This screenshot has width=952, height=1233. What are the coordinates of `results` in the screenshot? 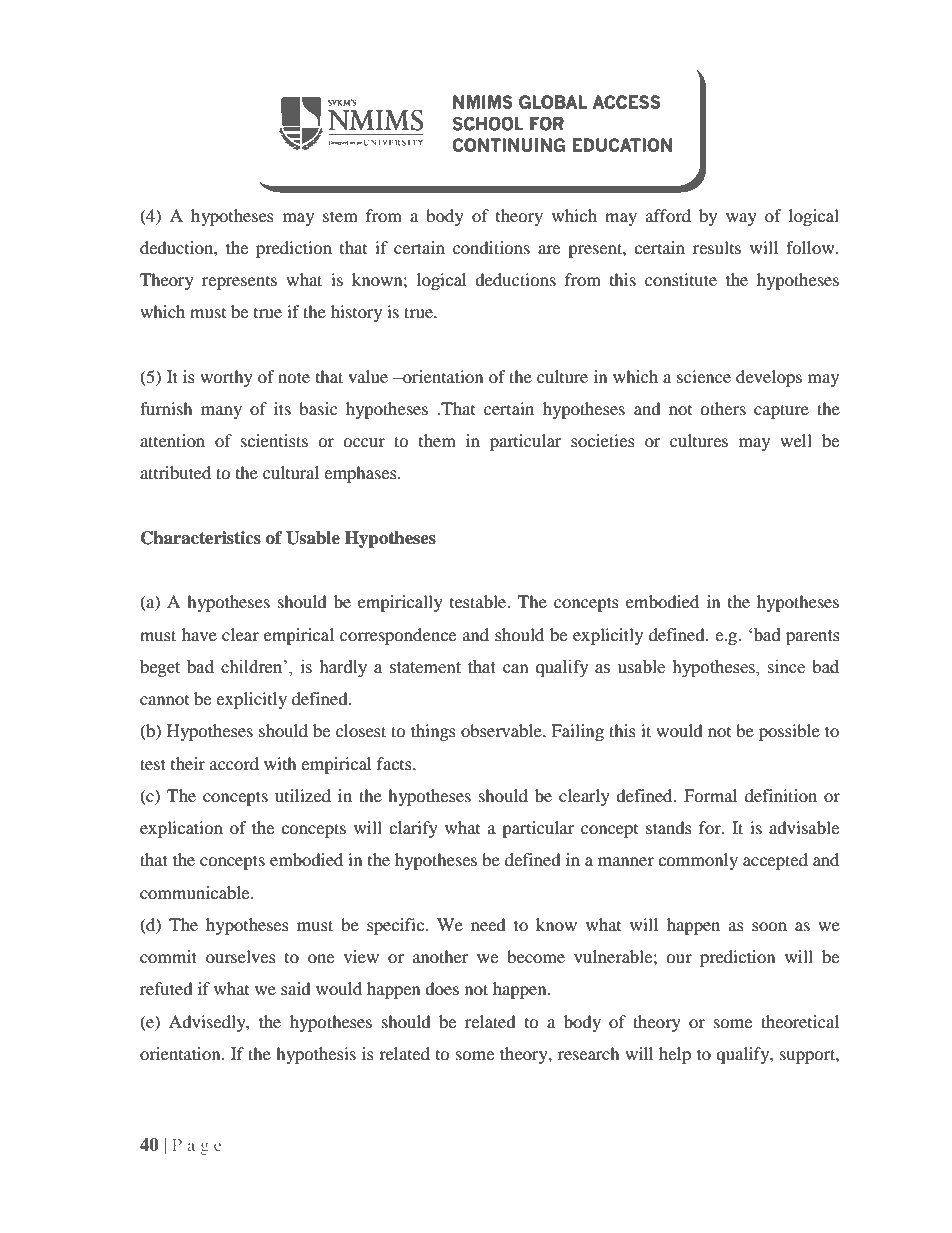 It's located at (717, 247).
